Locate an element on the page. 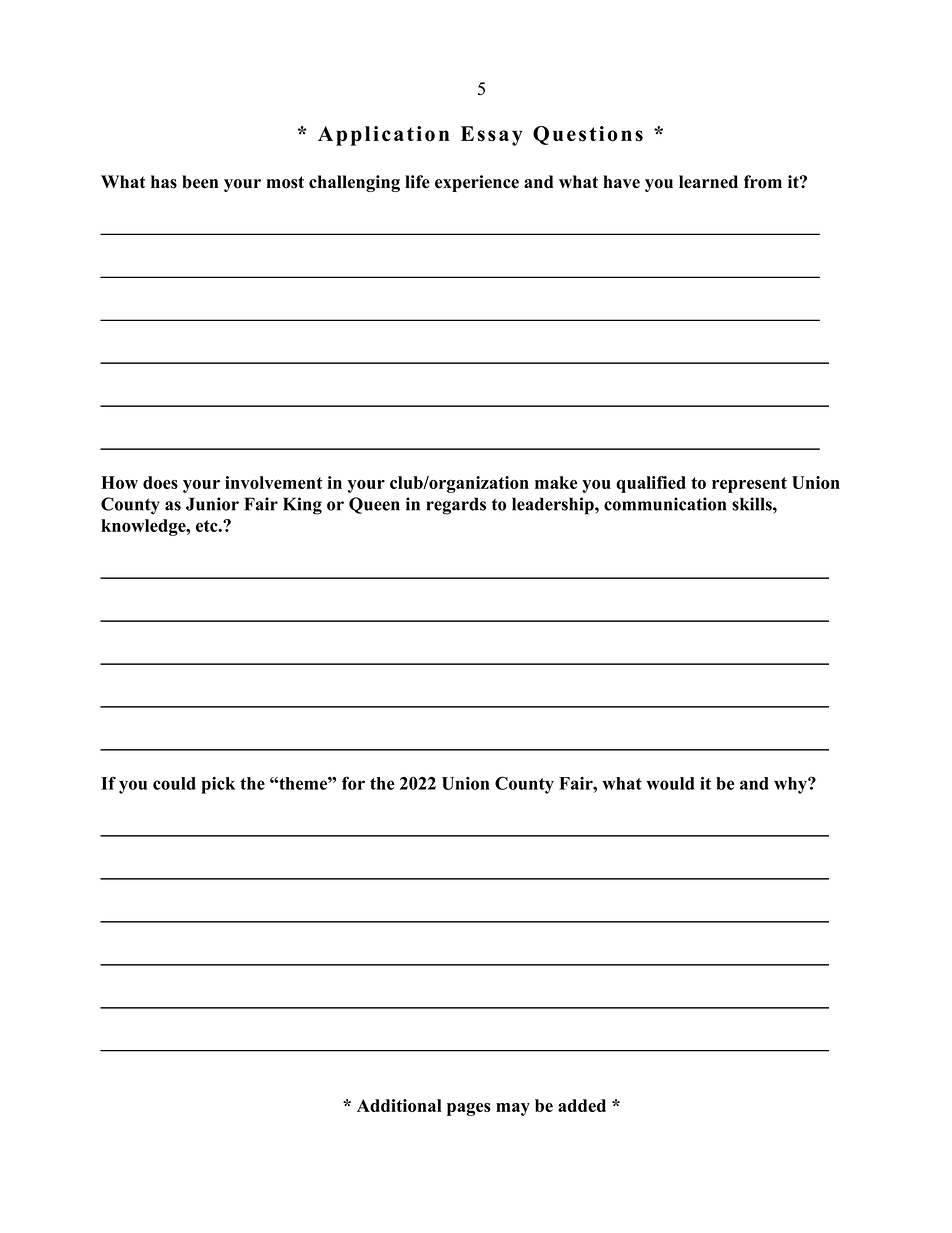  Additional is located at coordinates (399, 1105).
